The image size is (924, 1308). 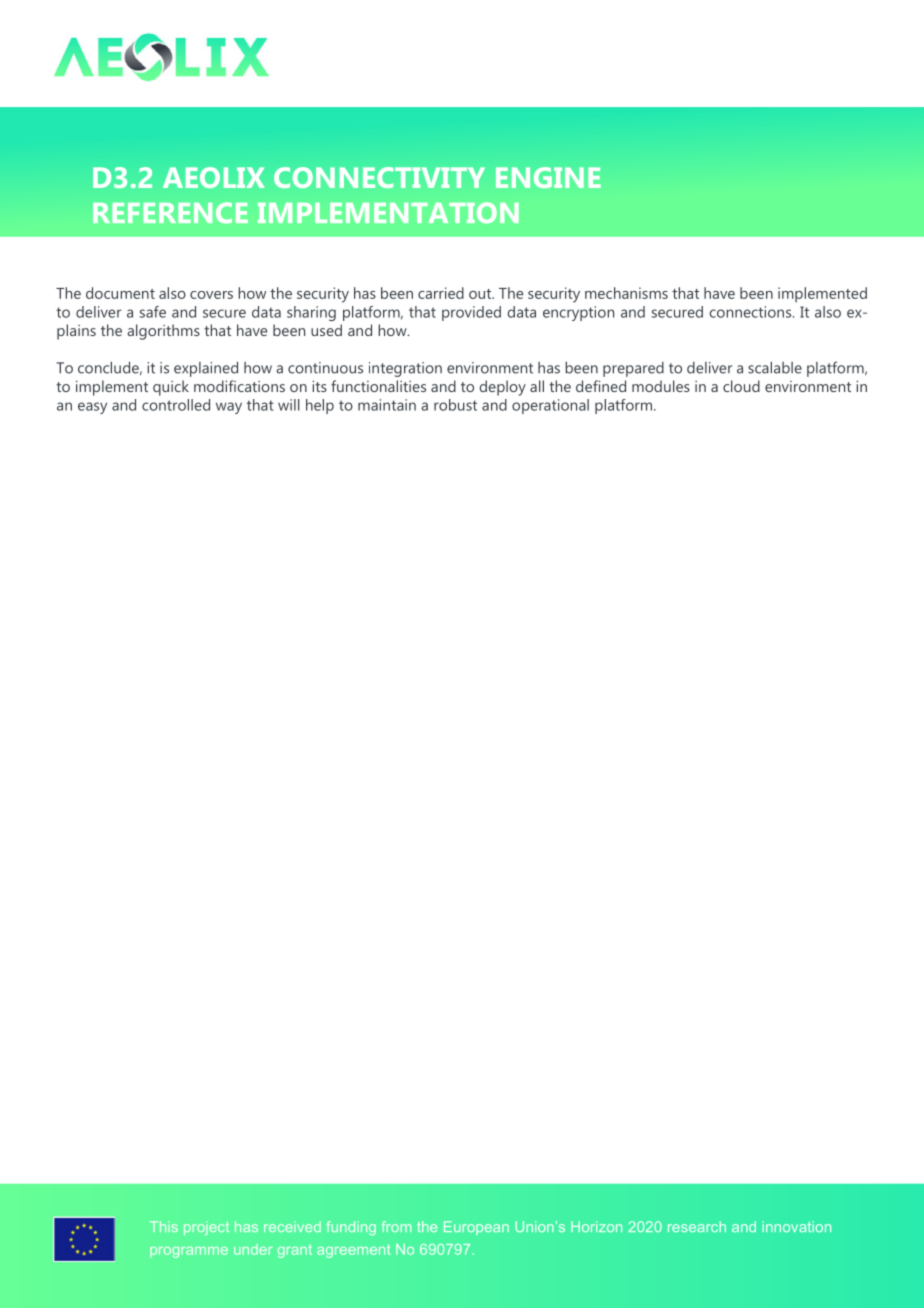 What do you see at coordinates (741, 386) in the screenshot?
I see `cloud` at bounding box center [741, 386].
